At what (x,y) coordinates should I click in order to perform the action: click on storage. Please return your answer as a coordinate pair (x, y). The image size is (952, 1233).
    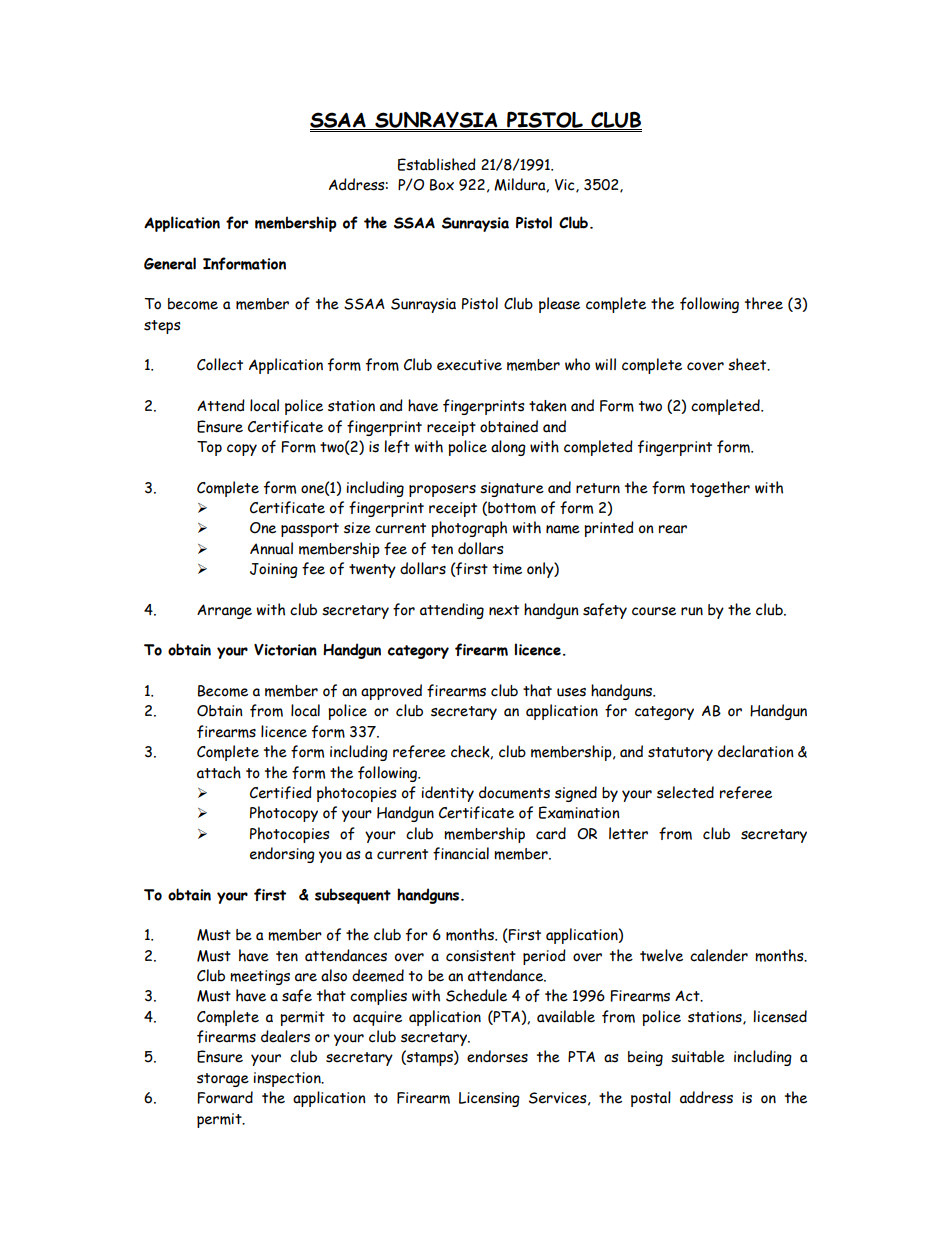
    Looking at the image, I should click on (223, 1080).
